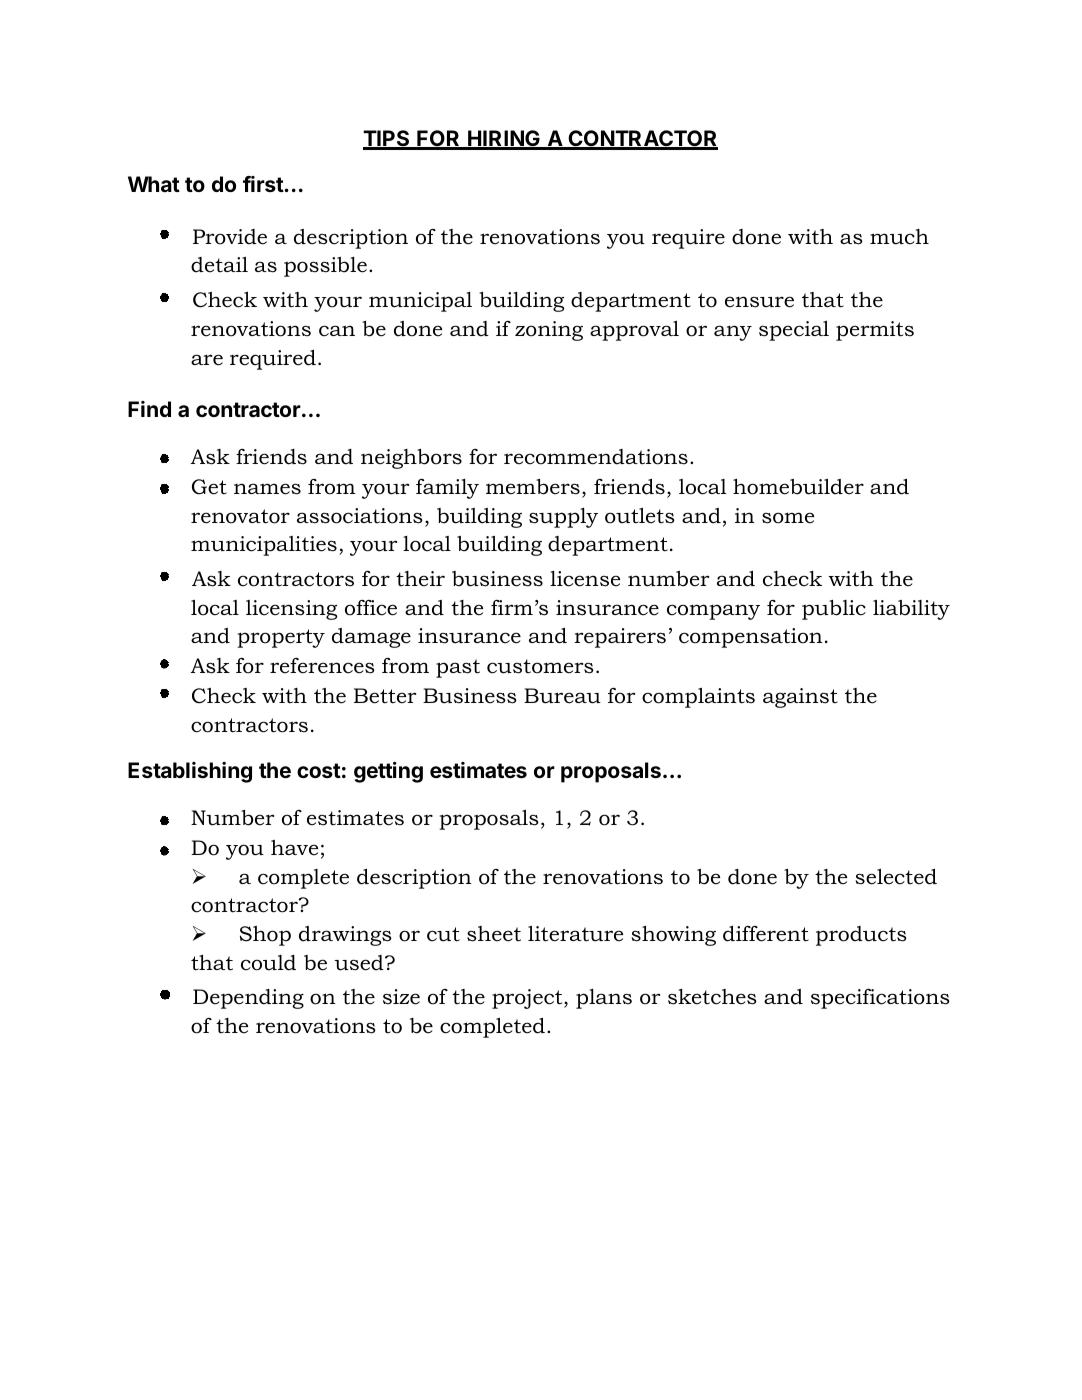 The width and height of the screenshot is (1082, 1400). What do you see at coordinates (794, 331) in the screenshot?
I see `special` at bounding box center [794, 331].
